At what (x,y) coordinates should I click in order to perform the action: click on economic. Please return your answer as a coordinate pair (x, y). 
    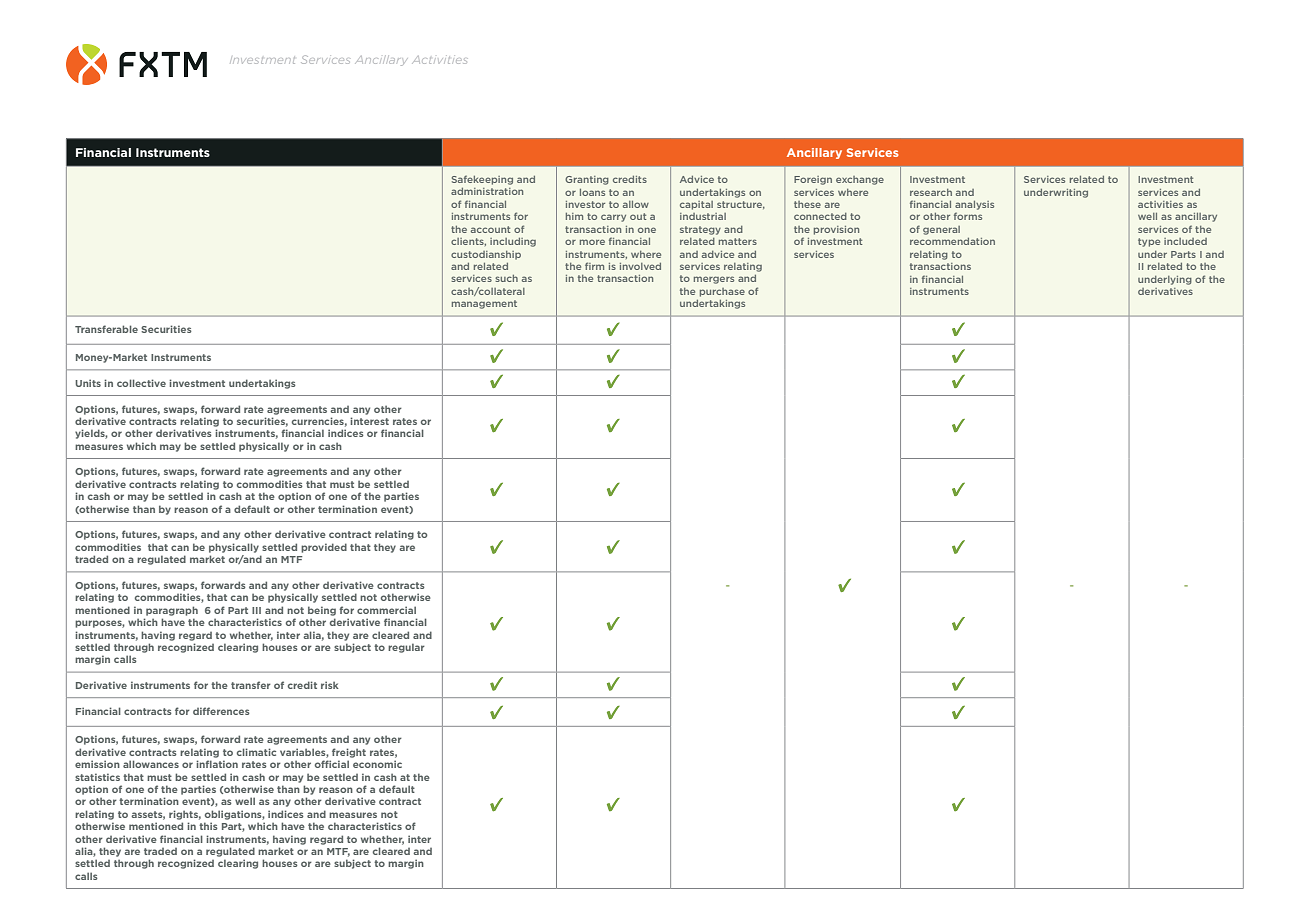
    Looking at the image, I should click on (377, 764).
